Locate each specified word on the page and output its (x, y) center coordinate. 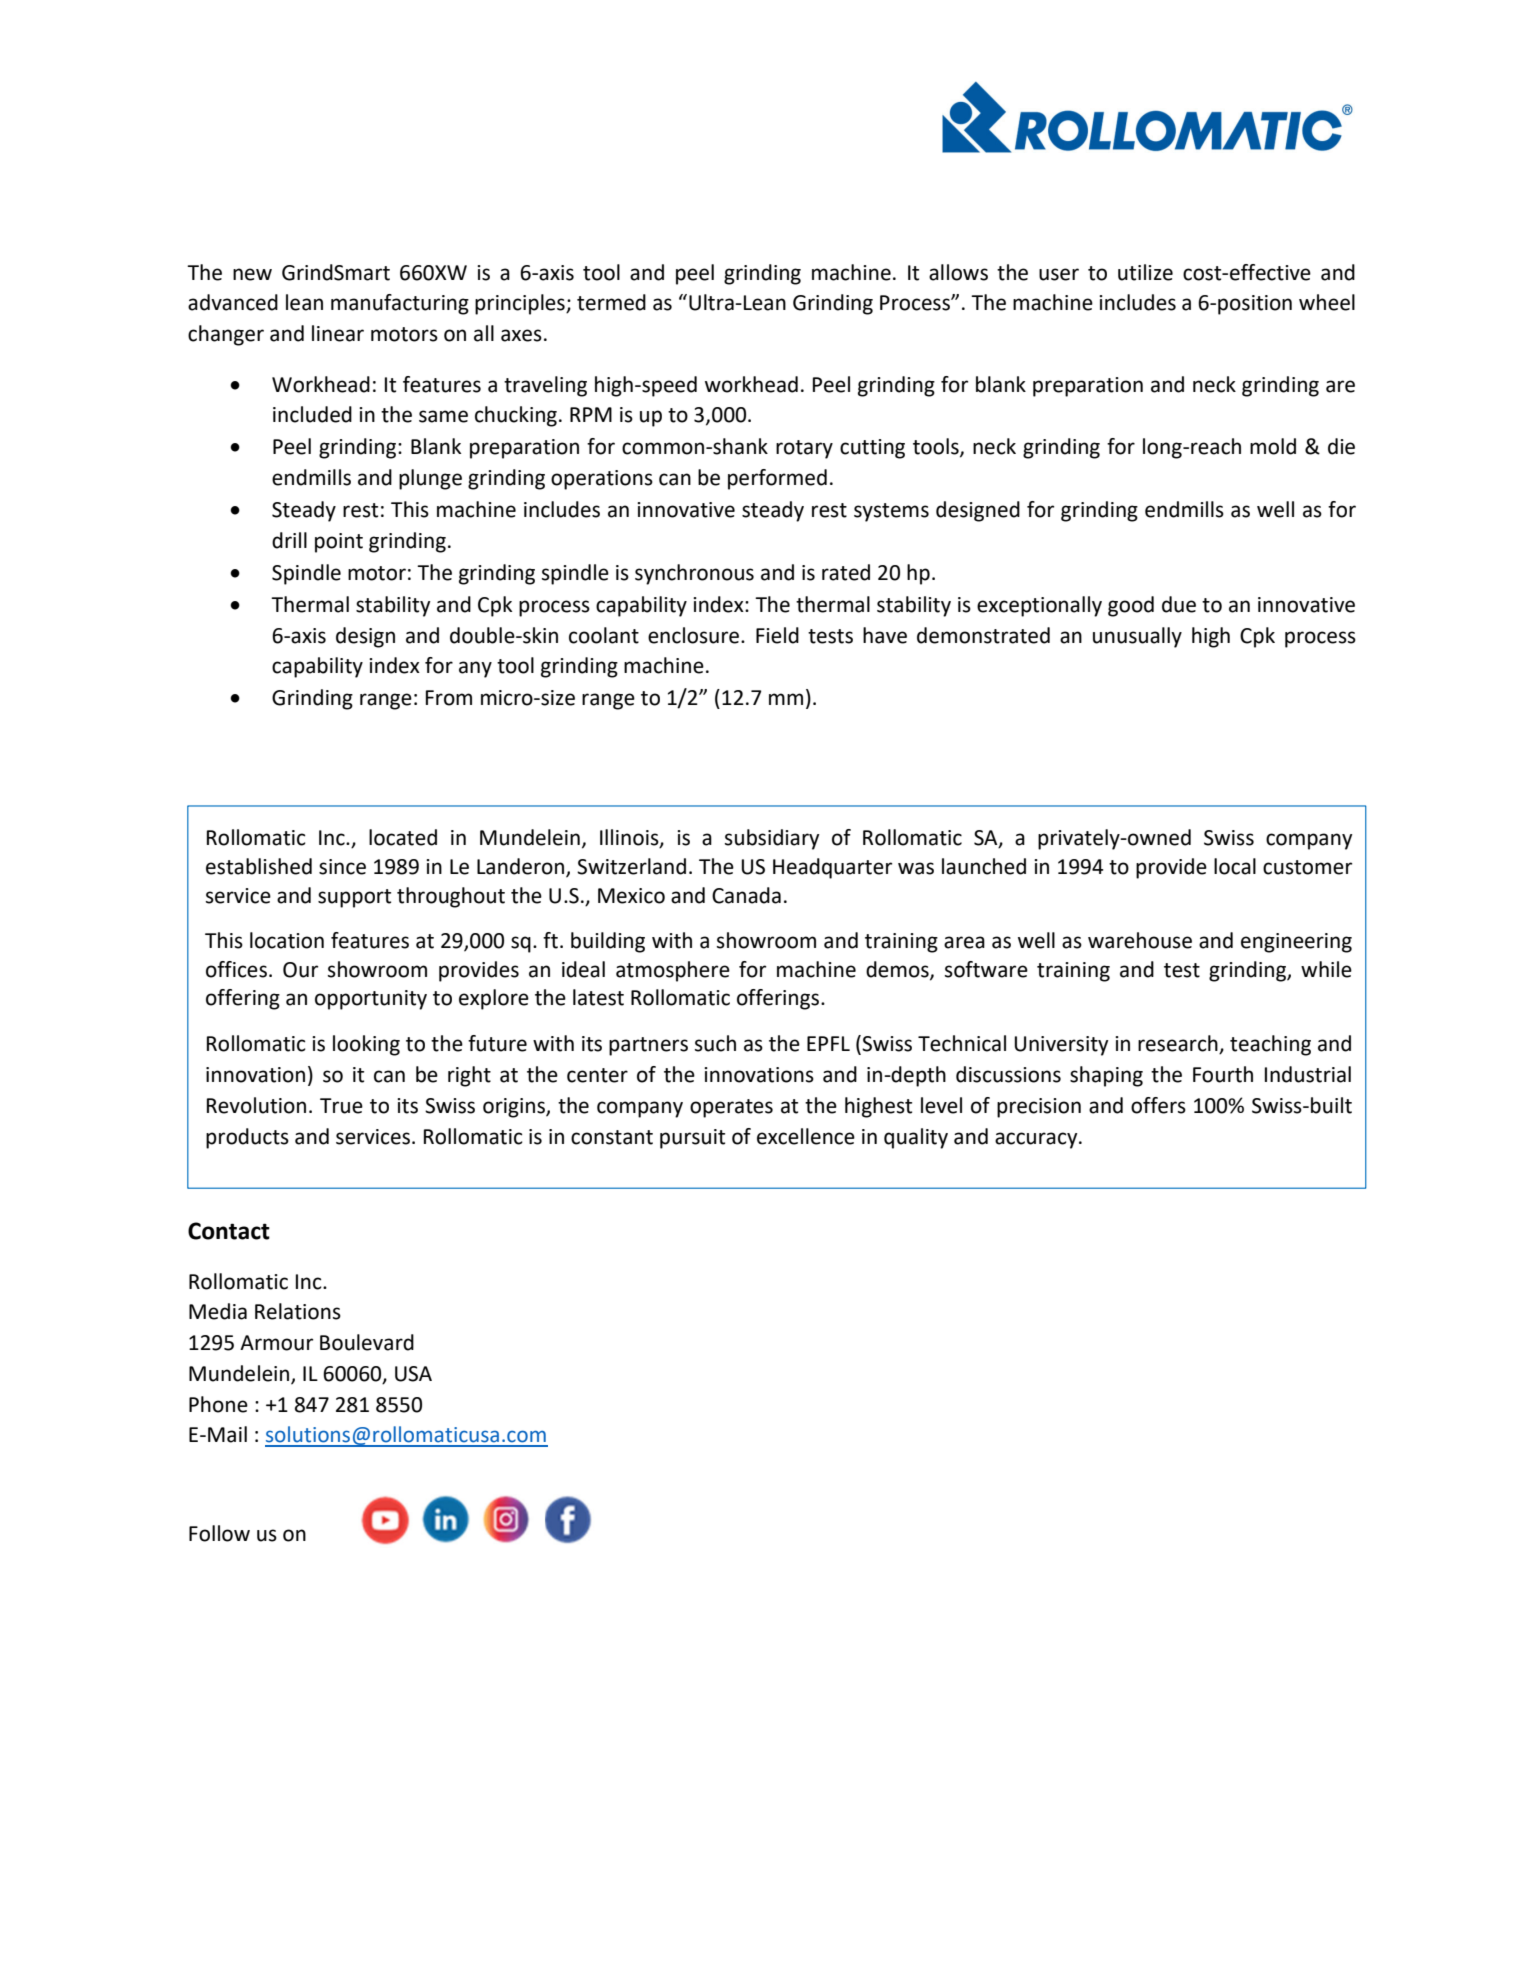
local (1235, 866)
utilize (1145, 272)
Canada (746, 895)
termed (611, 302)
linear (338, 333)
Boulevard (367, 1342)
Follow (219, 1533)
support (354, 898)
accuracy (1037, 1140)
